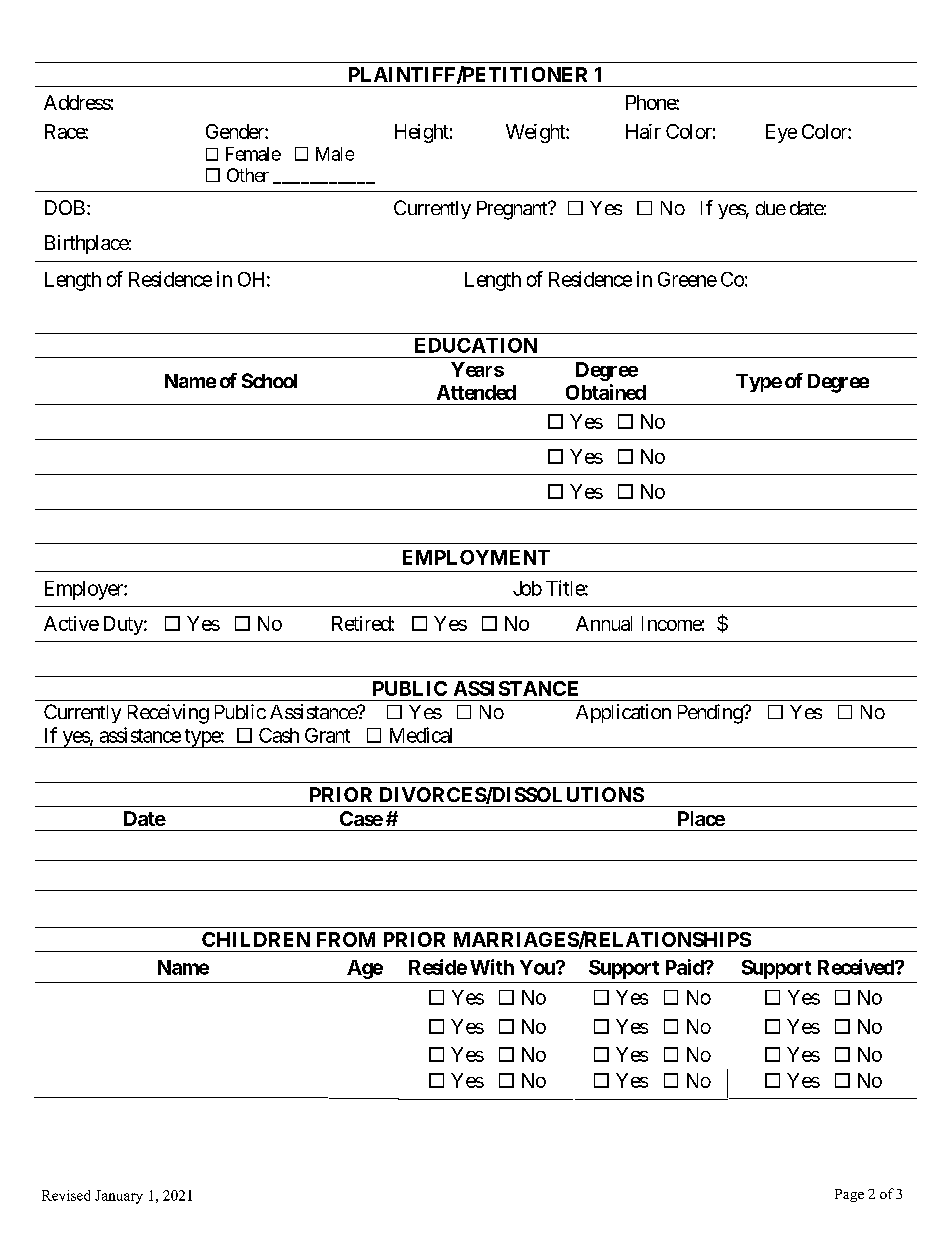 This screenshot has height=1233, width=952. What do you see at coordinates (421, 735) in the screenshot?
I see `Medical` at bounding box center [421, 735].
